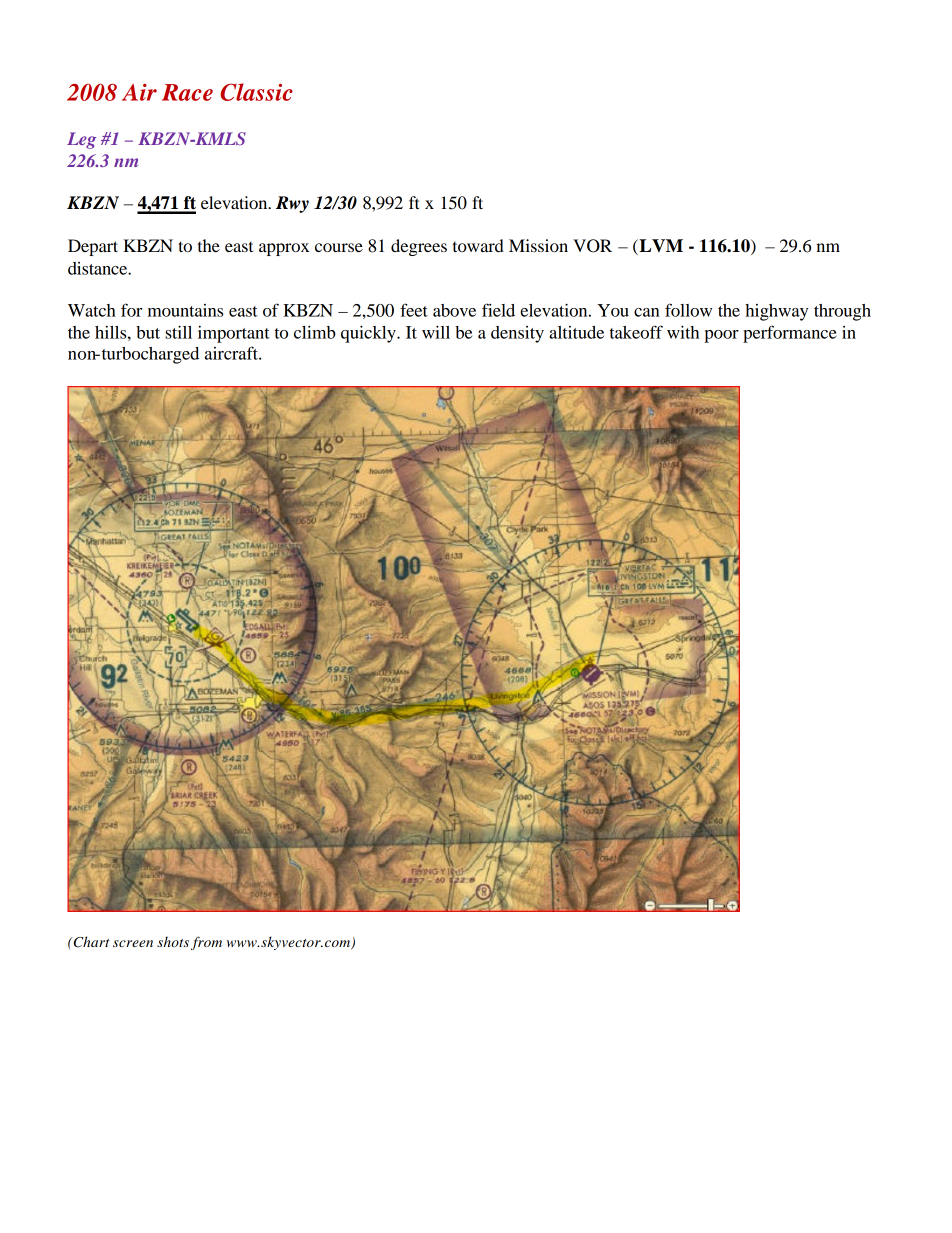  Describe the element at coordinates (185, 310) in the screenshot. I see `mountains` at that location.
